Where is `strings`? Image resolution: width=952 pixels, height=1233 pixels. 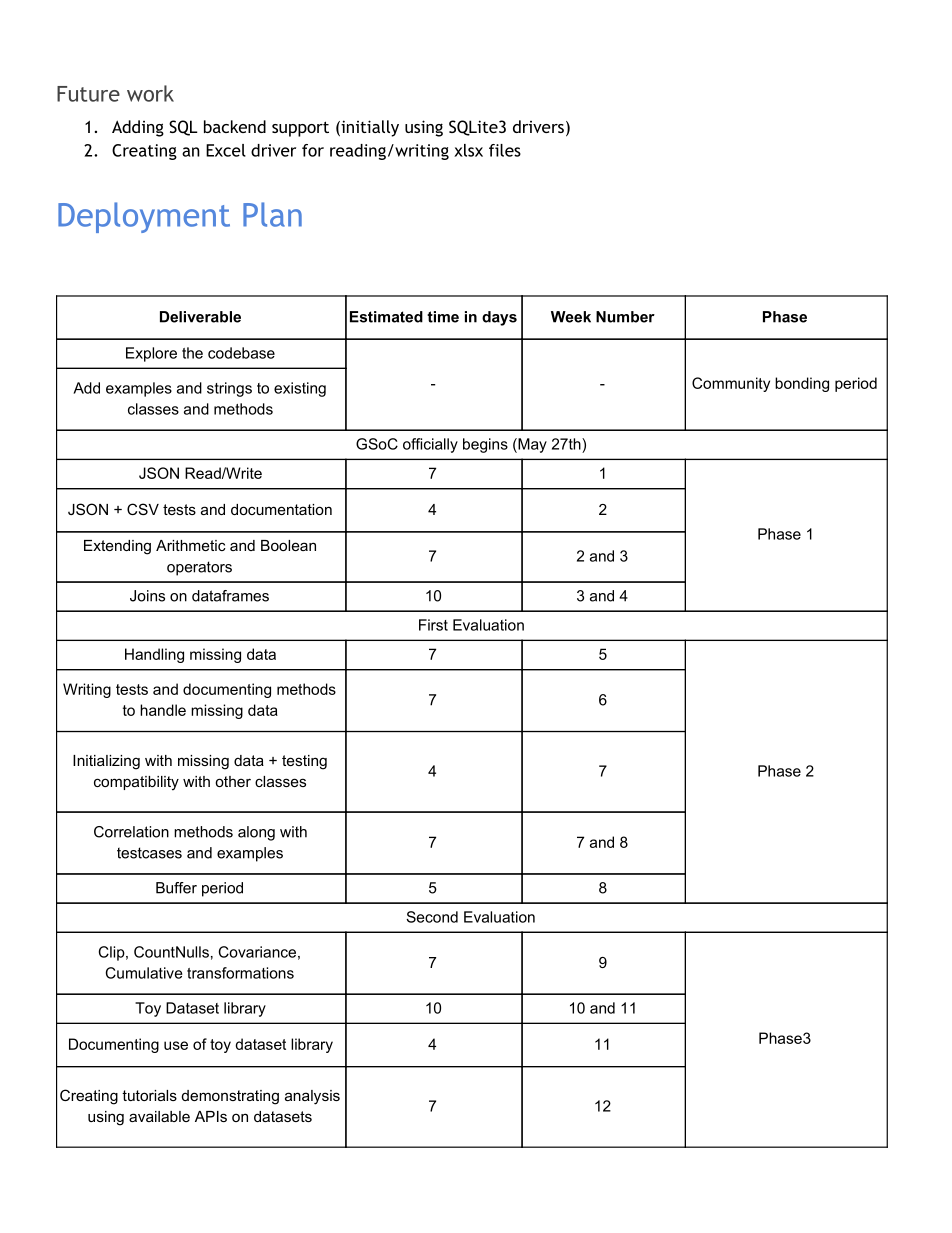 strings is located at coordinates (229, 389).
